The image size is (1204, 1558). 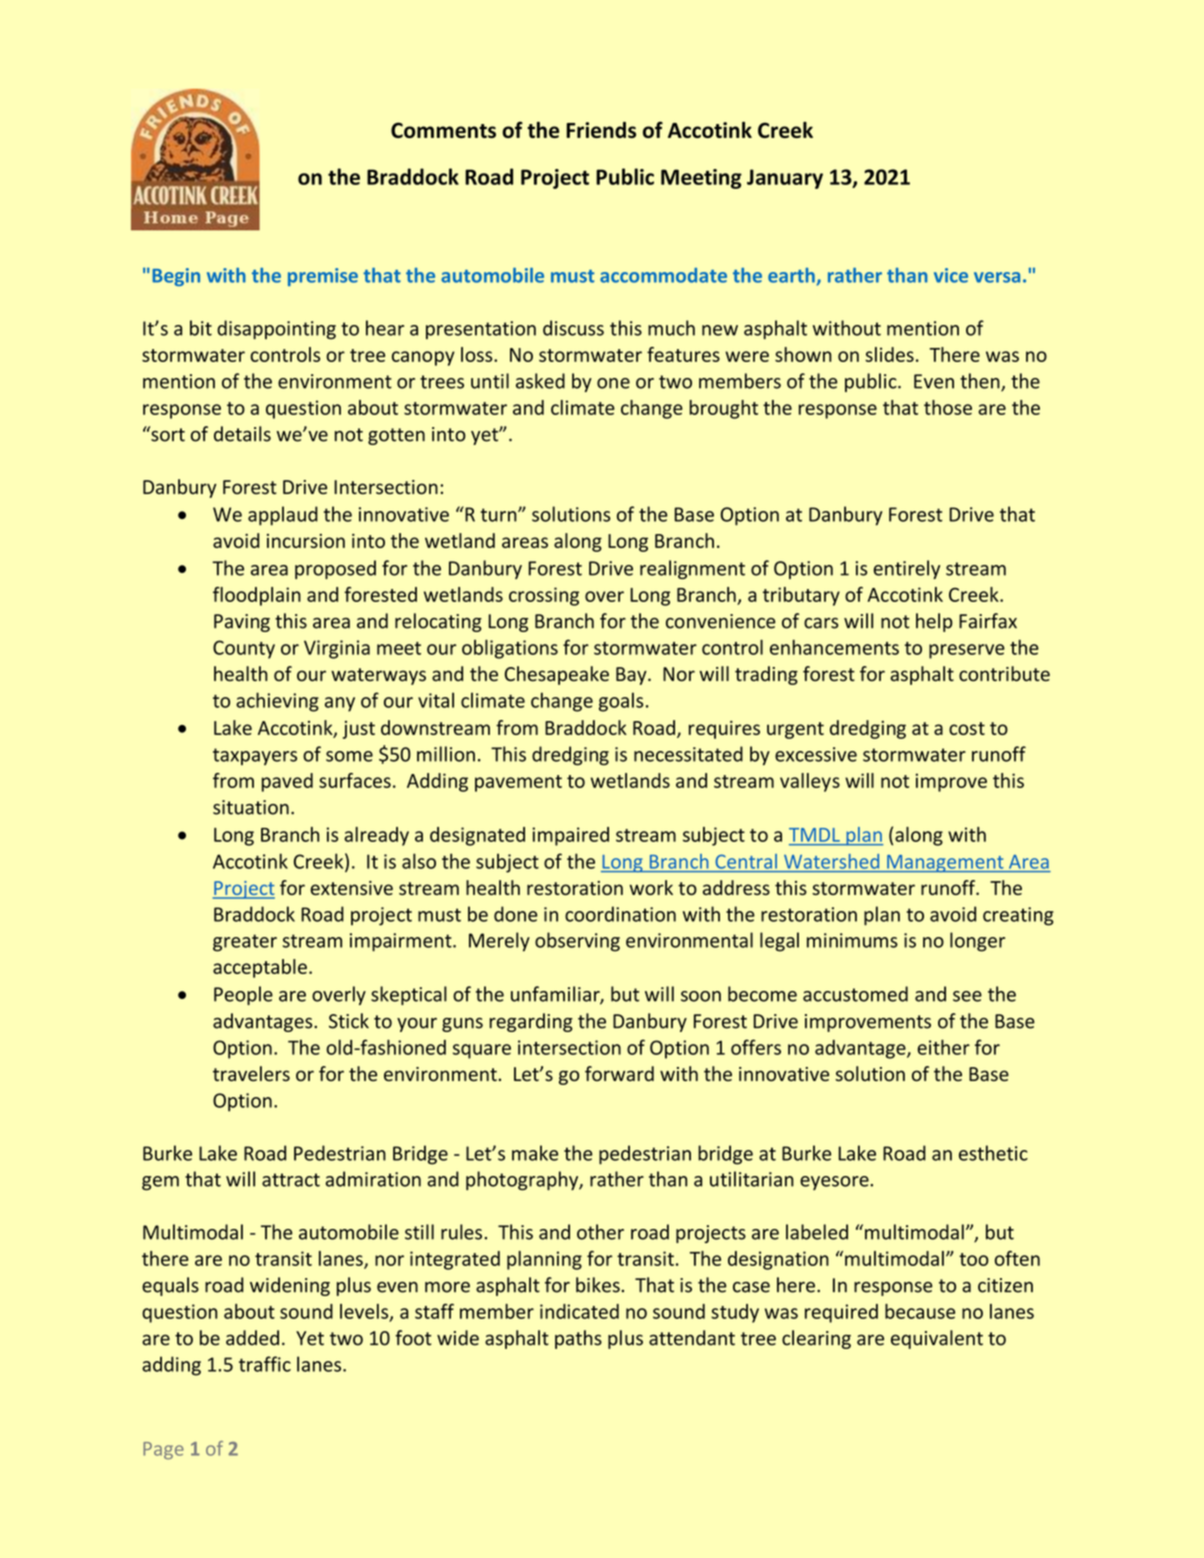 What do you see at coordinates (570, 836) in the screenshot?
I see `impaired` at bounding box center [570, 836].
